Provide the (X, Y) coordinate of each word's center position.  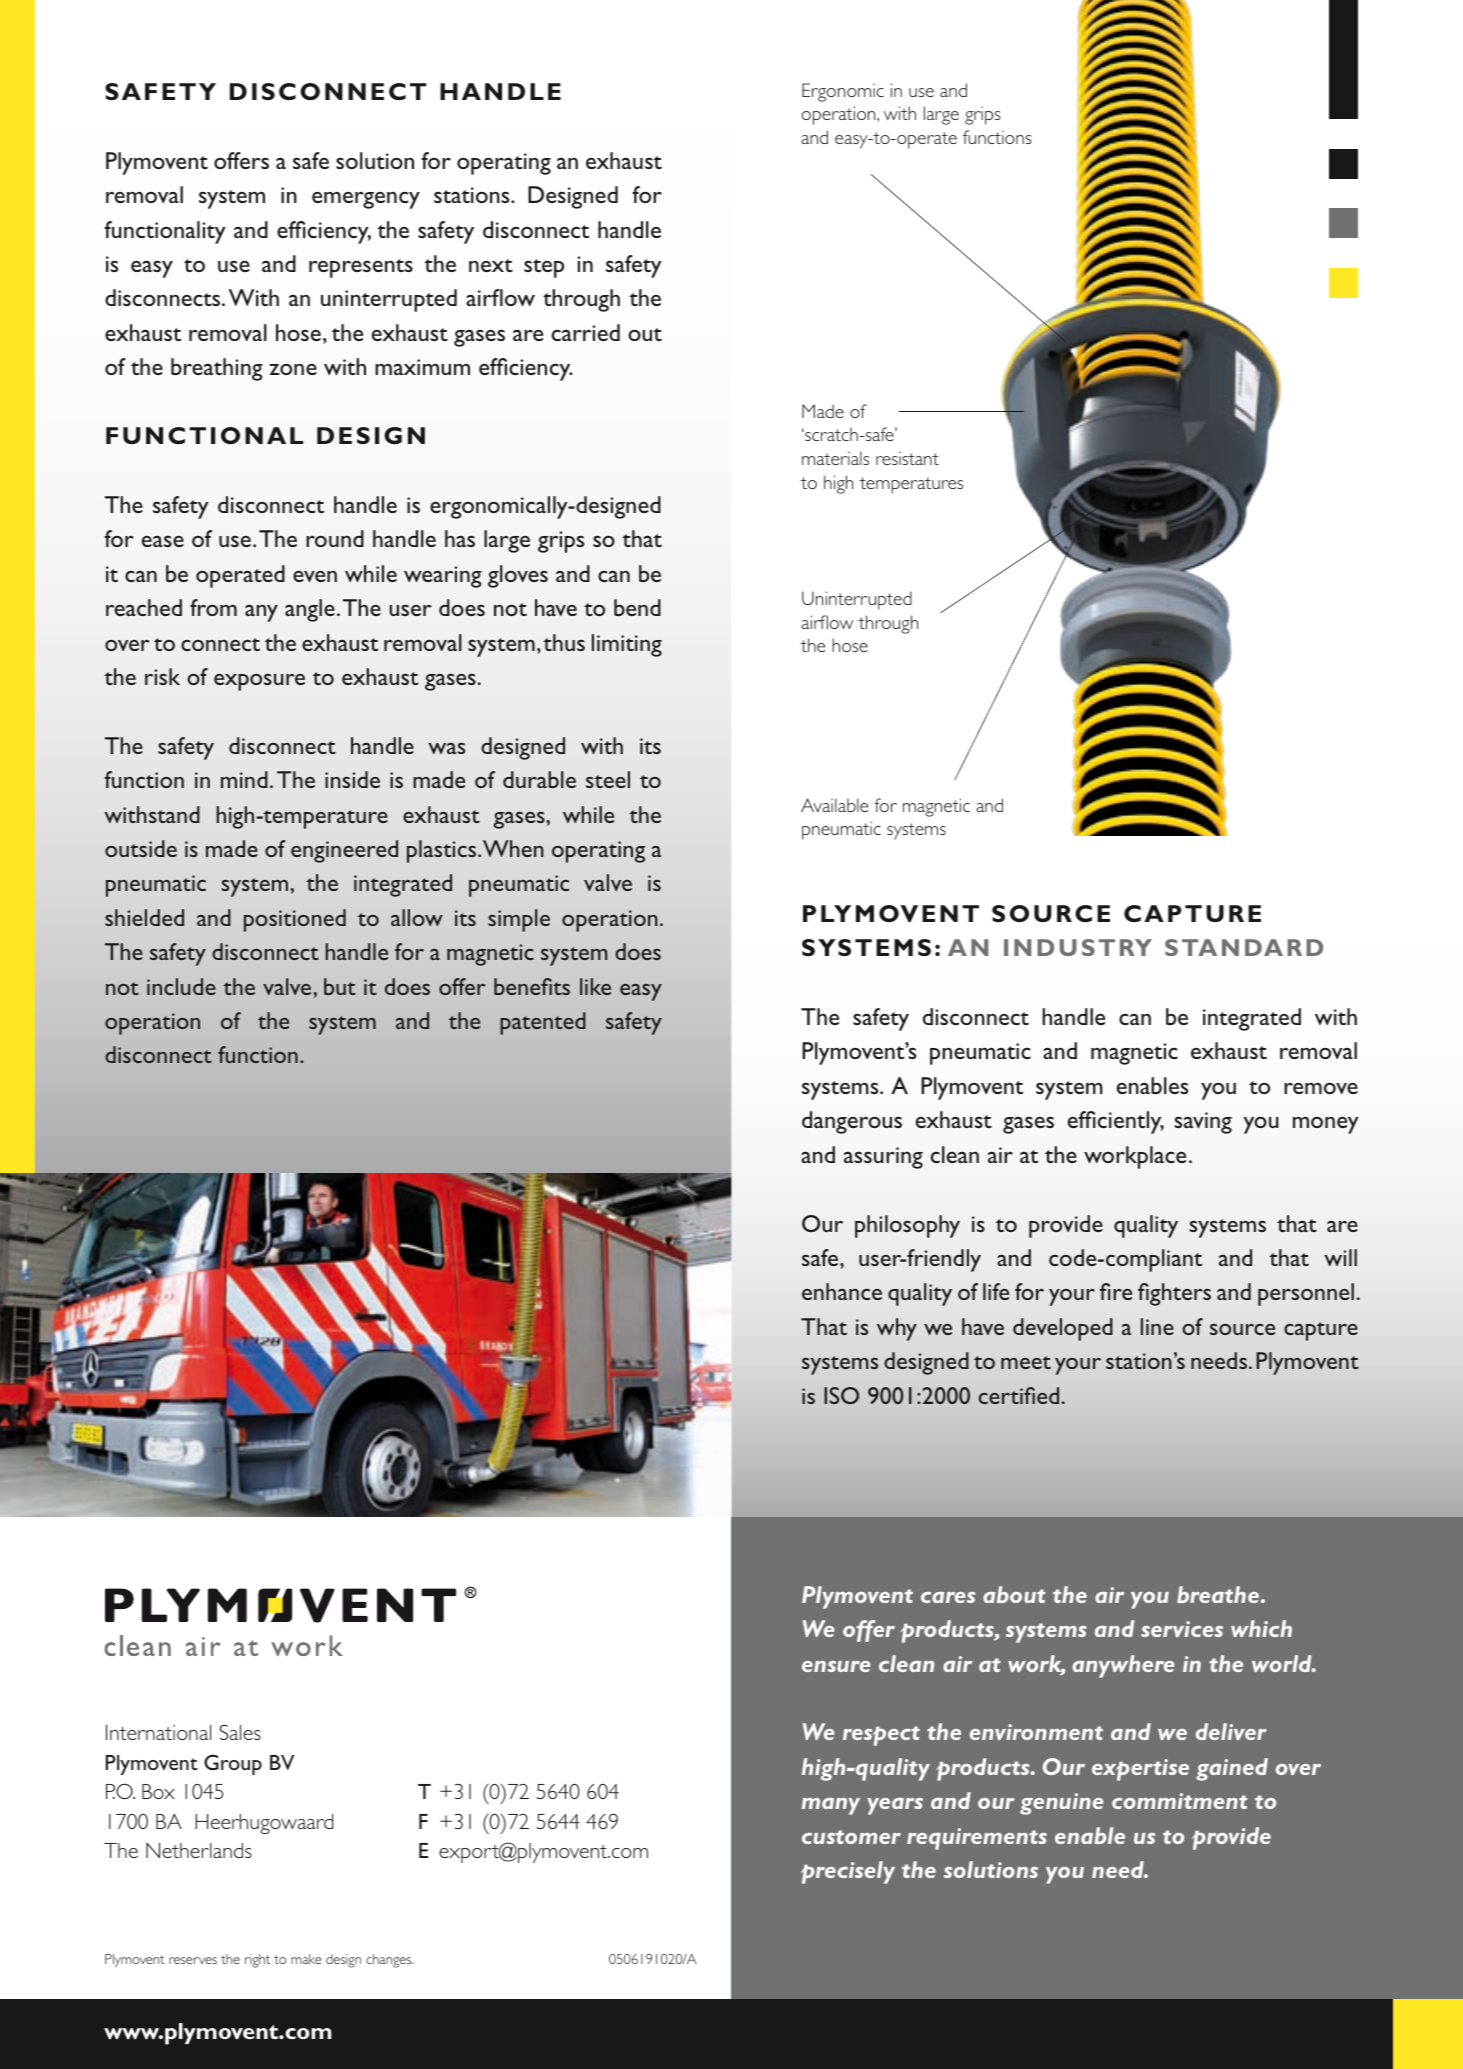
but (340, 986)
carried (586, 332)
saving (1203, 1123)
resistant (907, 458)
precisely (848, 1872)
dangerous (852, 1122)
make (306, 1959)
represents (361, 268)
